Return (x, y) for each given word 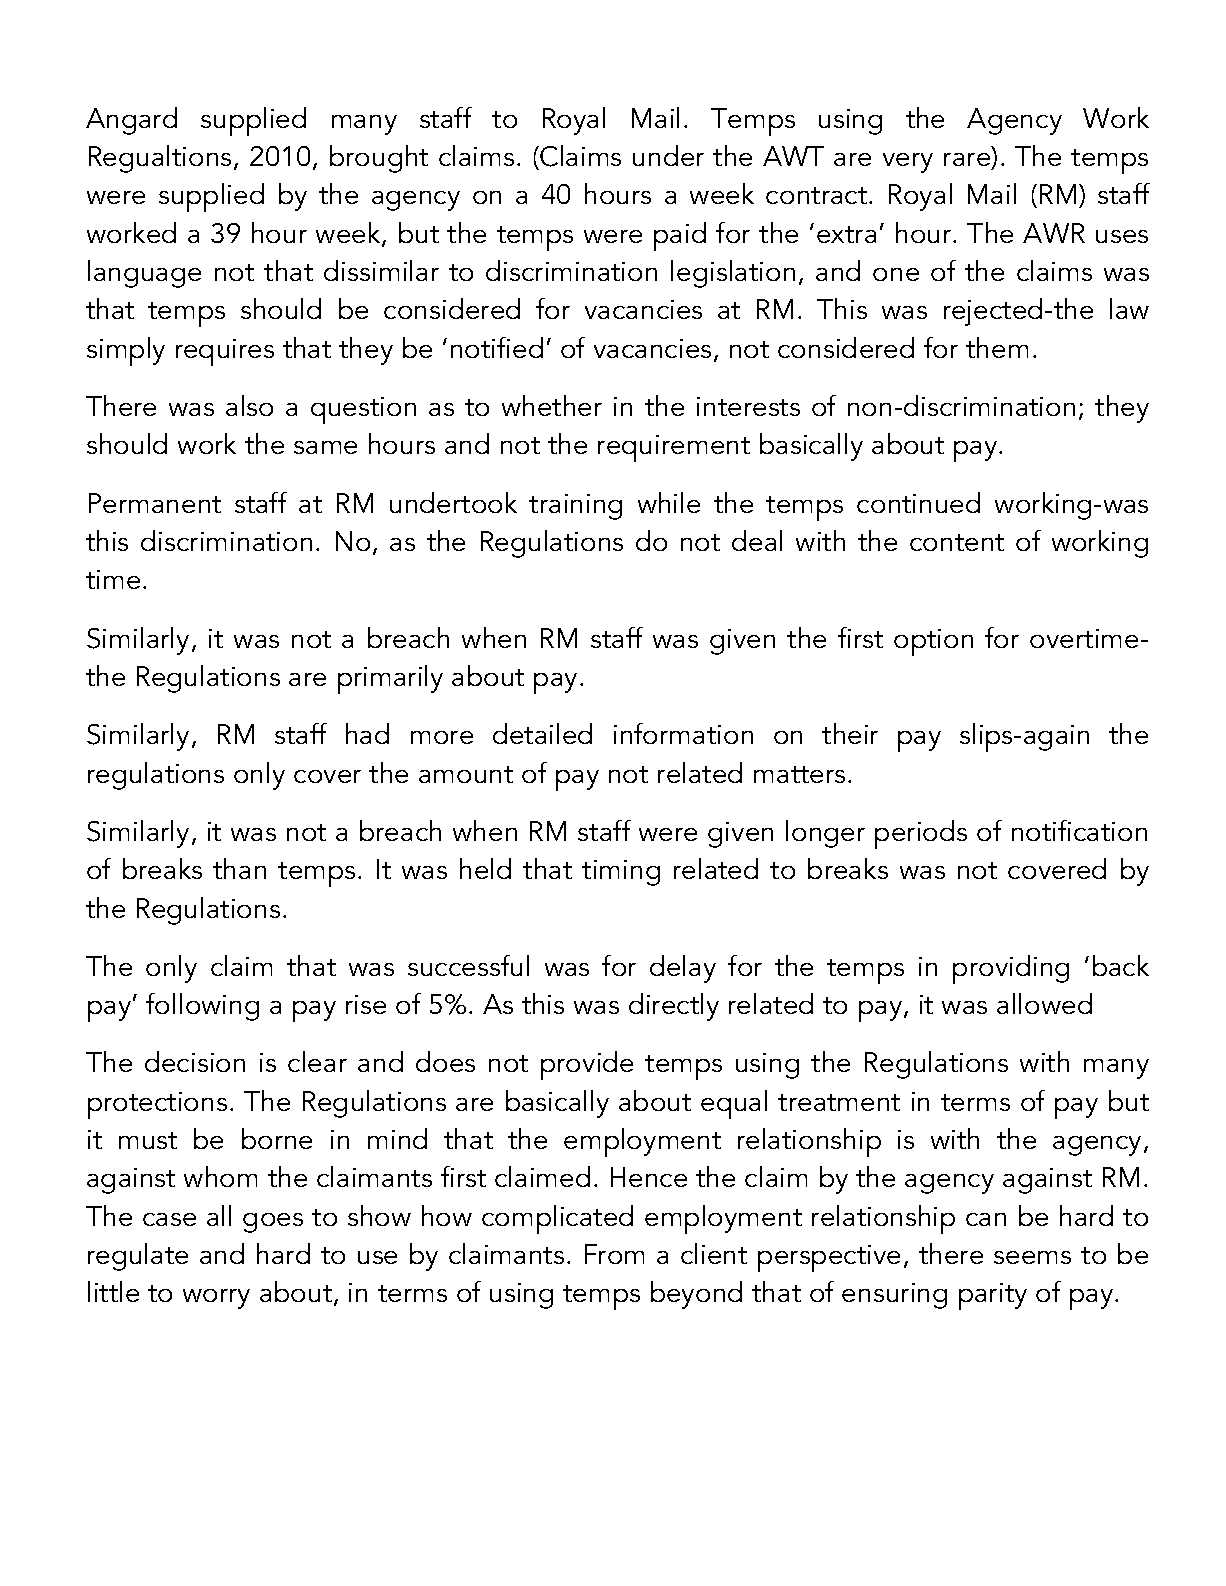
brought (379, 159)
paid (680, 236)
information (683, 733)
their (850, 733)
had (367, 733)
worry (216, 1299)
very (908, 163)
